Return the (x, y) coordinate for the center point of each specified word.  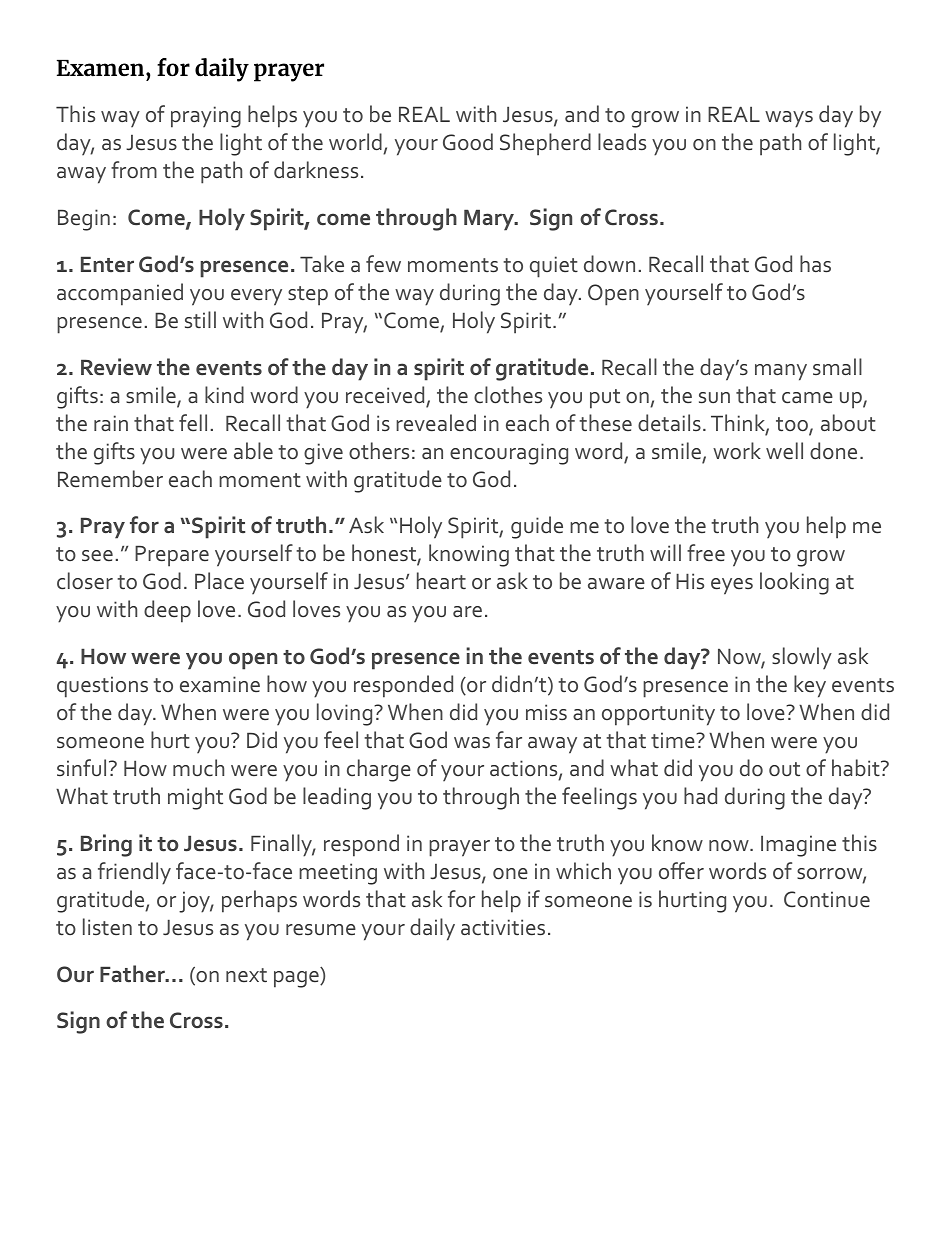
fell (193, 422)
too (793, 425)
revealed (436, 423)
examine (220, 684)
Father (133, 974)
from (134, 169)
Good (468, 141)
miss (546, 712)
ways (789, 119)
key (810, 686)
